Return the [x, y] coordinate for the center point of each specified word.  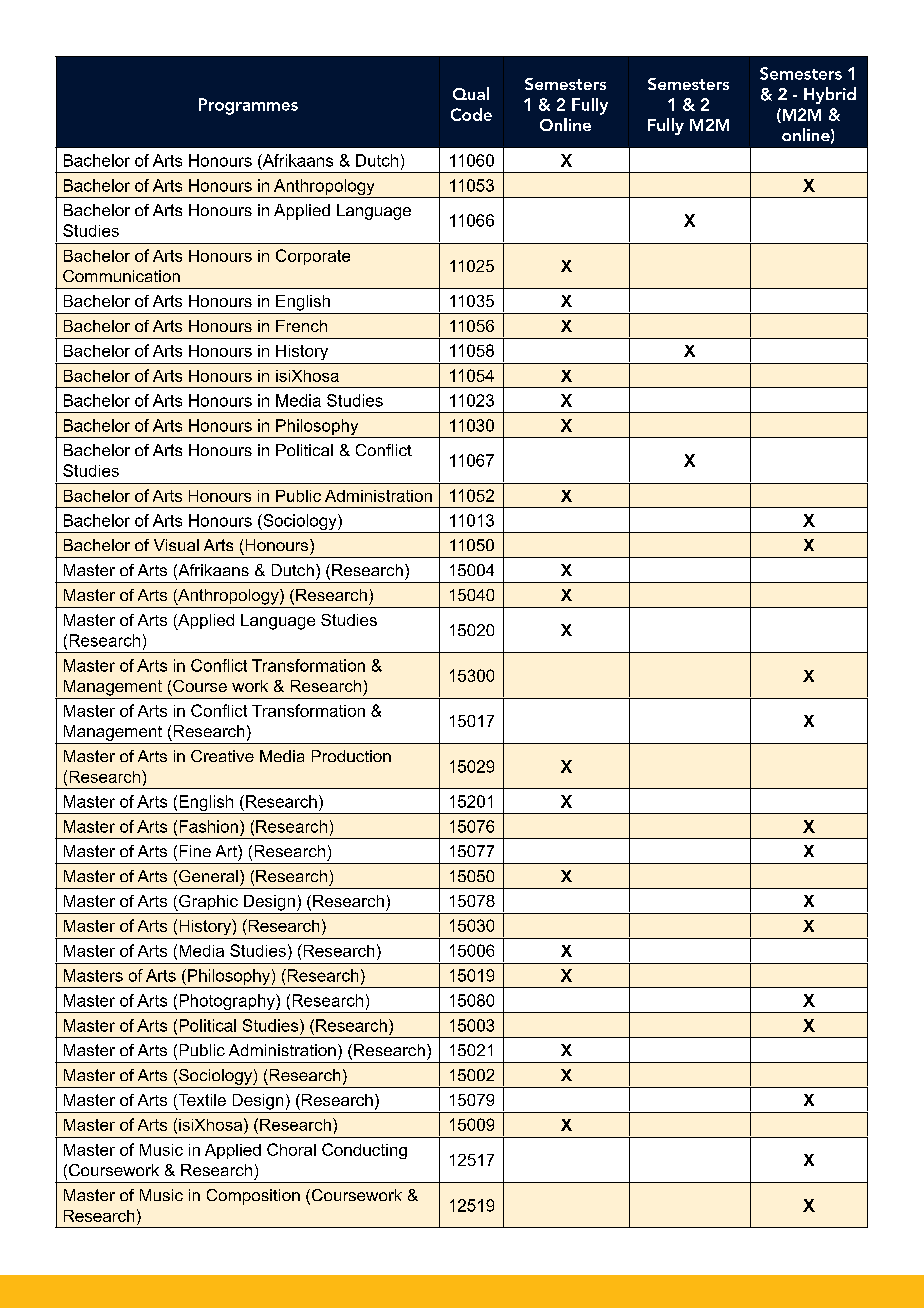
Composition [253, 1197]
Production [351, 756]
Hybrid [830, 95]
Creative [222, 756]
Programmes [248, 106]
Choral [291, 1149]
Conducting [364, 1151]
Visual [176, 545]
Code [471, 114]
